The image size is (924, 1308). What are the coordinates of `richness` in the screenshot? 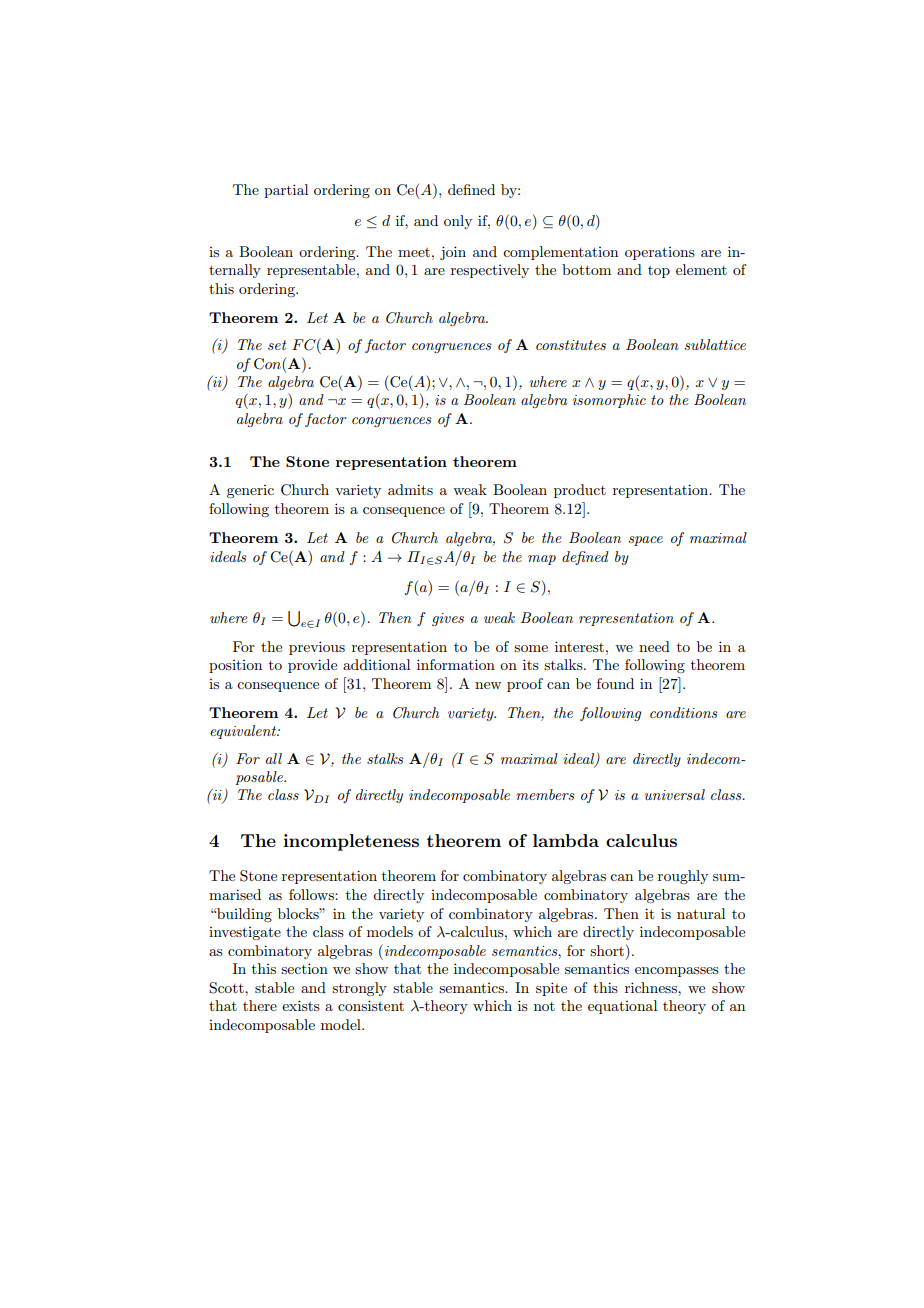 It's located at (652, 987).
